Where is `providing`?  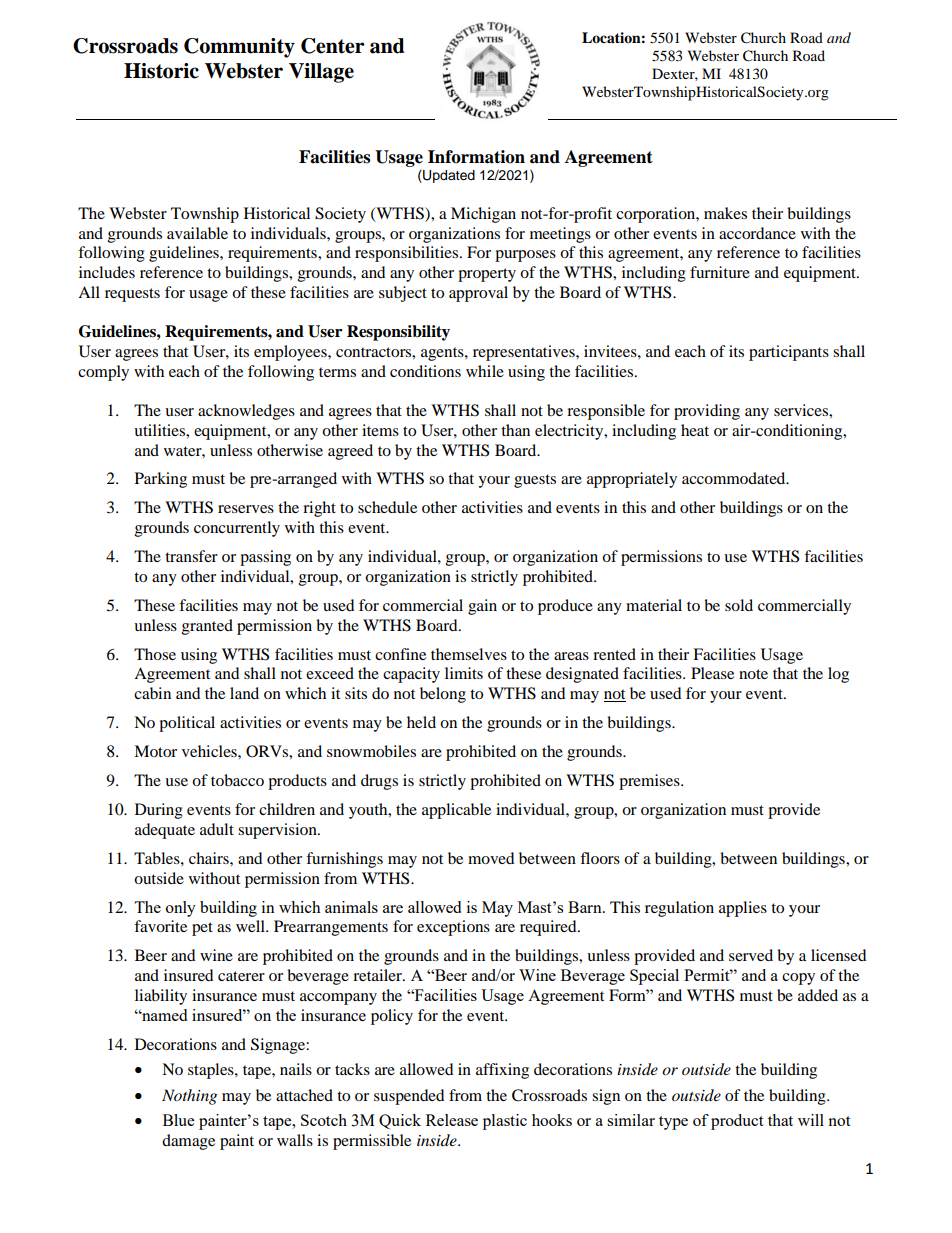
providing is located at coordinates (707, 412).
